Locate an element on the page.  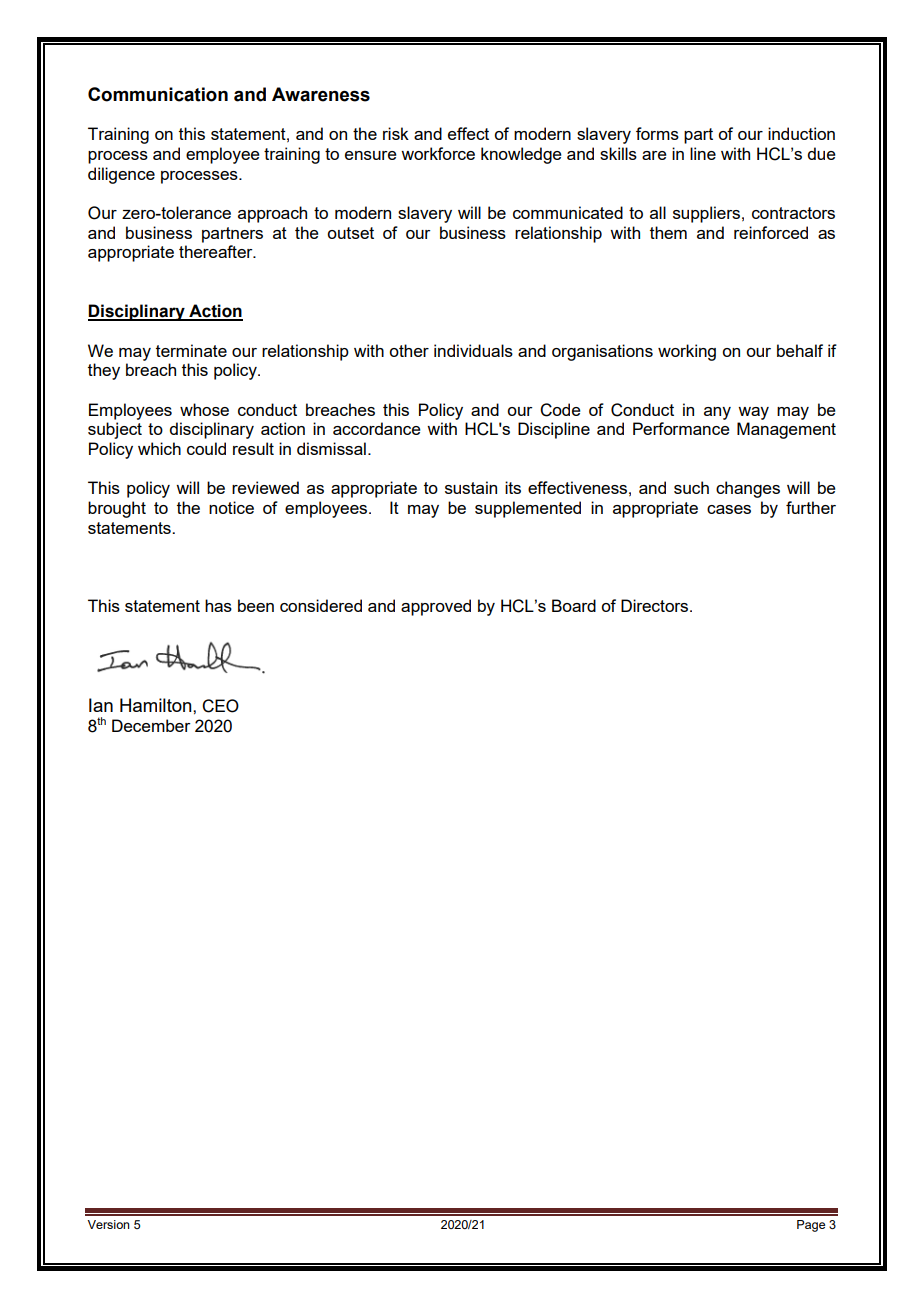
induction is located at coordinates (801, 133).
